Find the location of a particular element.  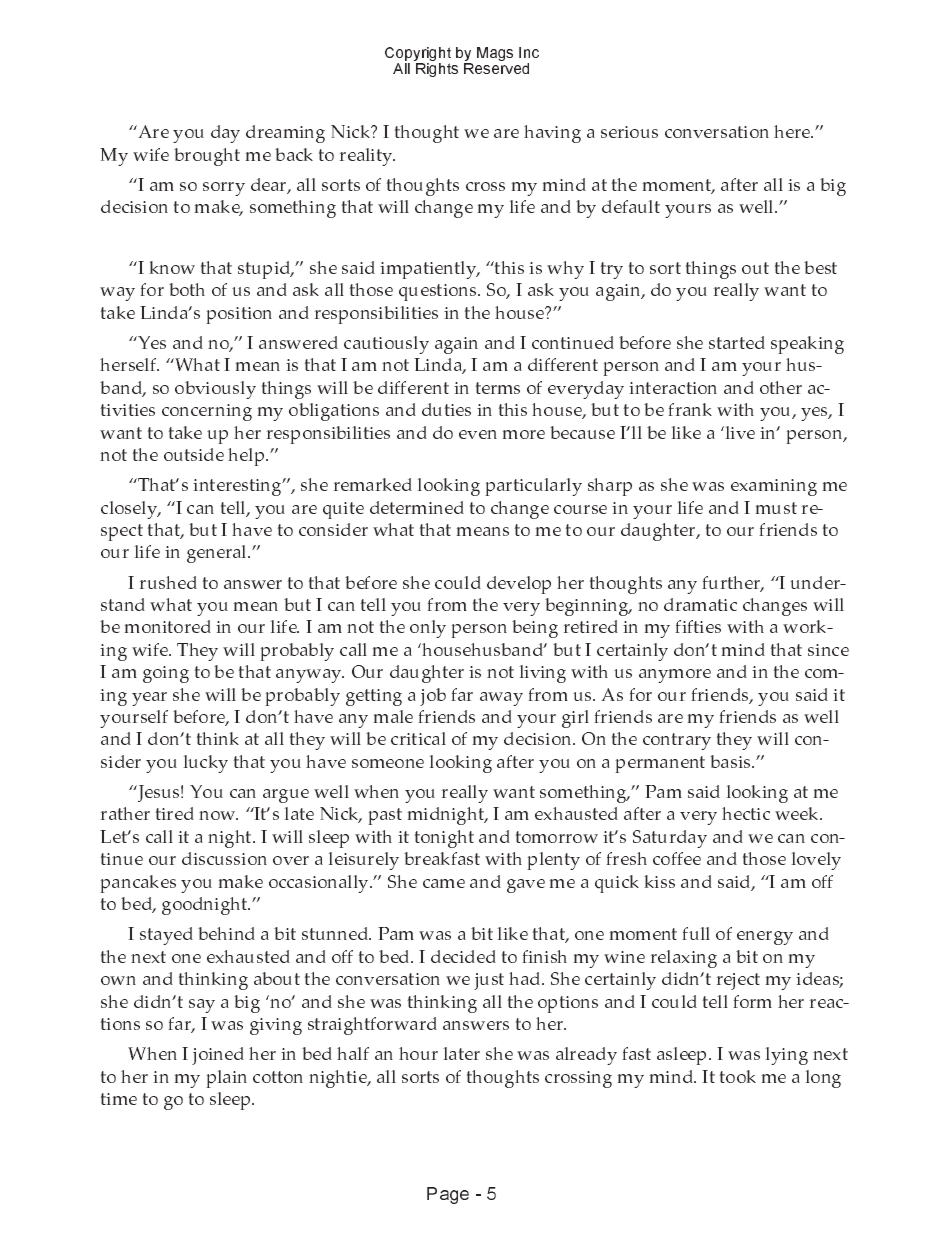

took is located at coordinates (738, 1076).
